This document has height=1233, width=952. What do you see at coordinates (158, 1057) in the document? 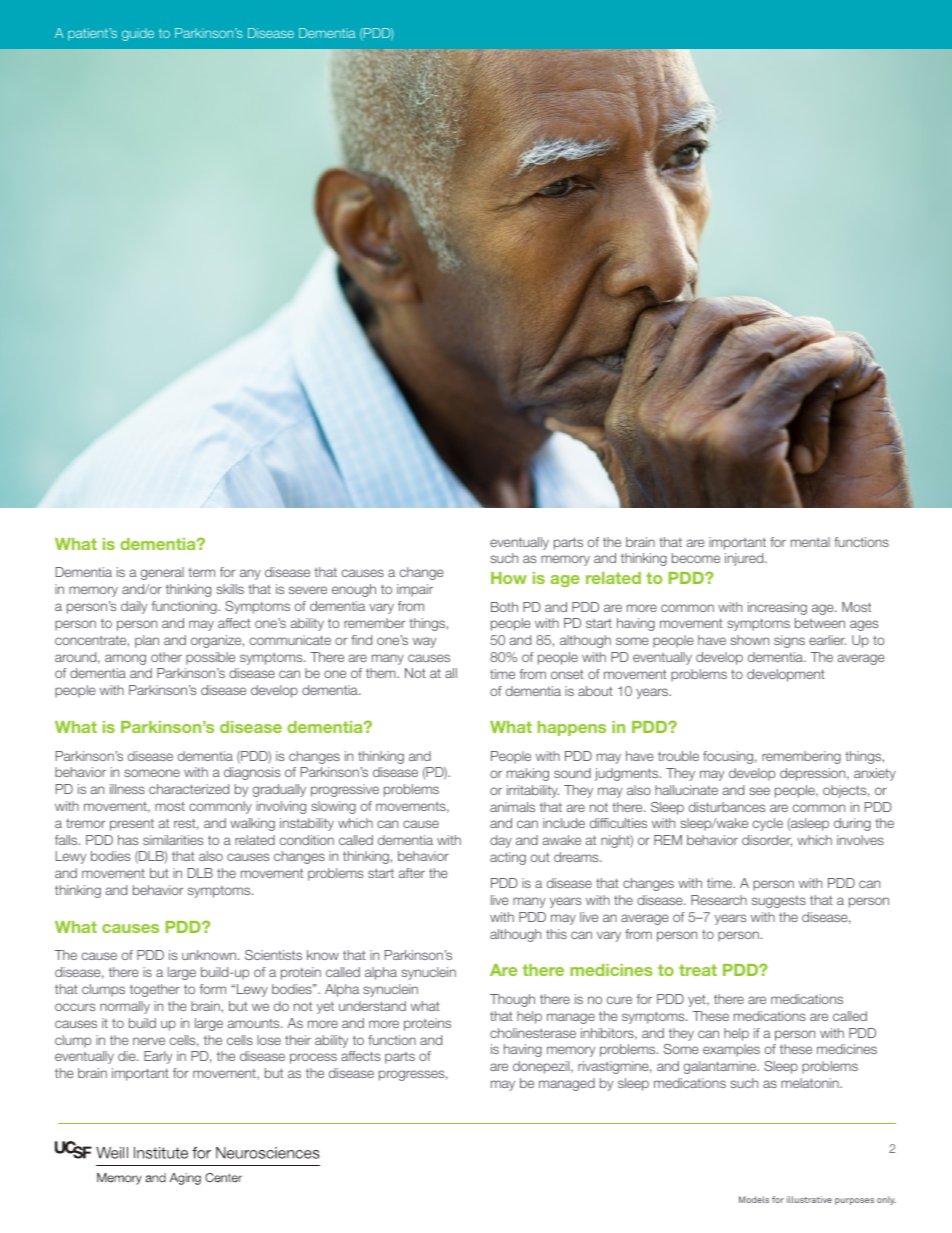
I see `Early` at bounding box center [158, 1057].
